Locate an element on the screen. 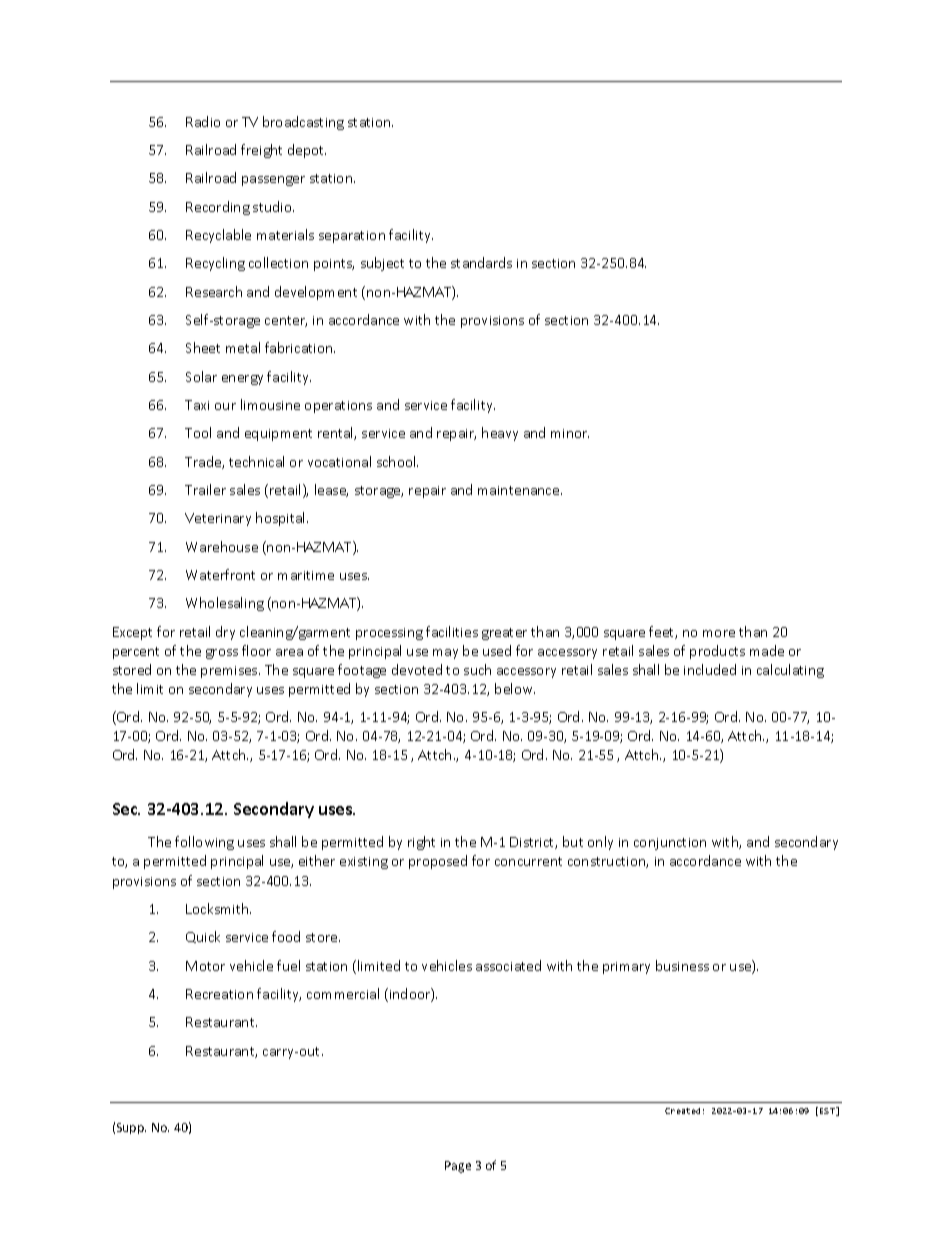 Image resolution: width=952 pixels, height=1233 pixels. Radio is located at coordinates (203, 121).
